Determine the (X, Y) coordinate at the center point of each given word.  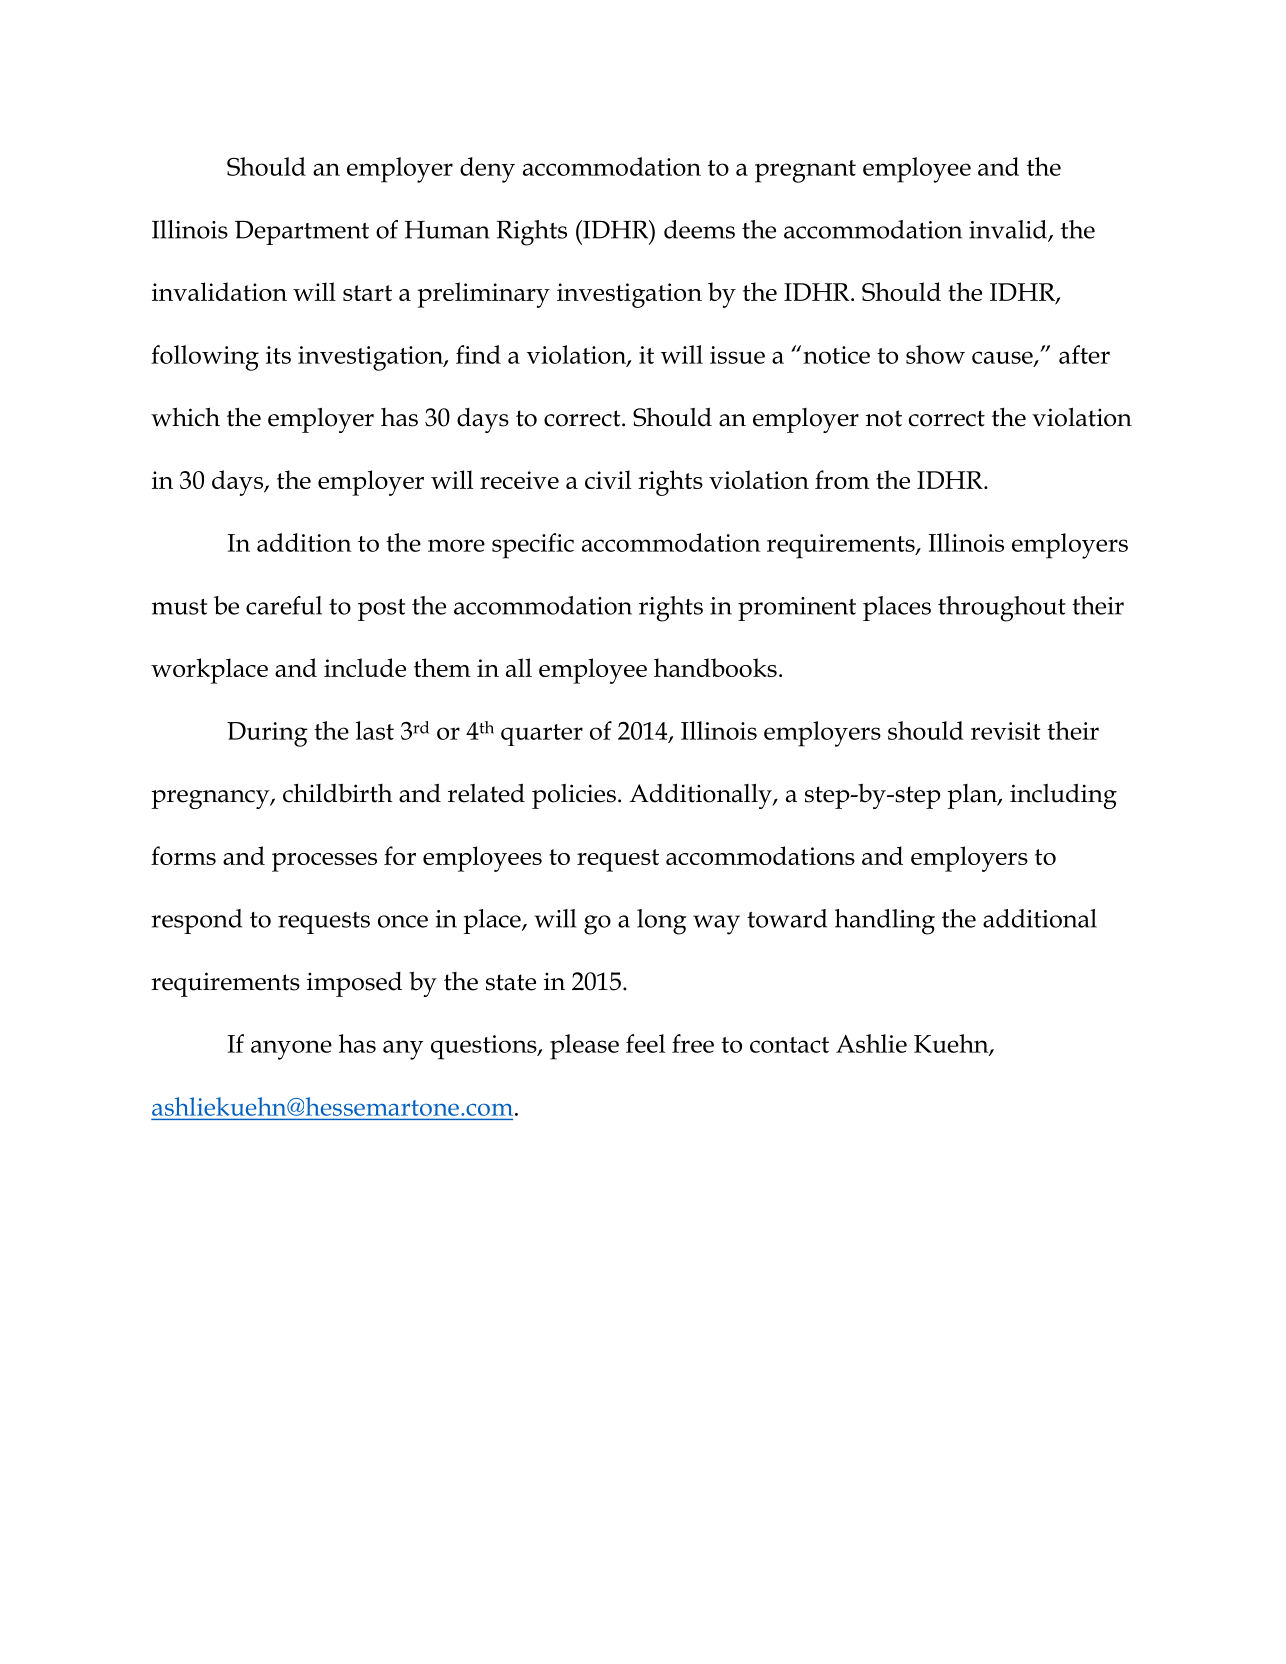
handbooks (715, 667)
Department (302, 232)
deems (699, 229)
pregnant (805, 171)
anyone (291, 1050)
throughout (1002, 609)
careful (284, 605)
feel (645, 1043)
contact (789, 1045)
